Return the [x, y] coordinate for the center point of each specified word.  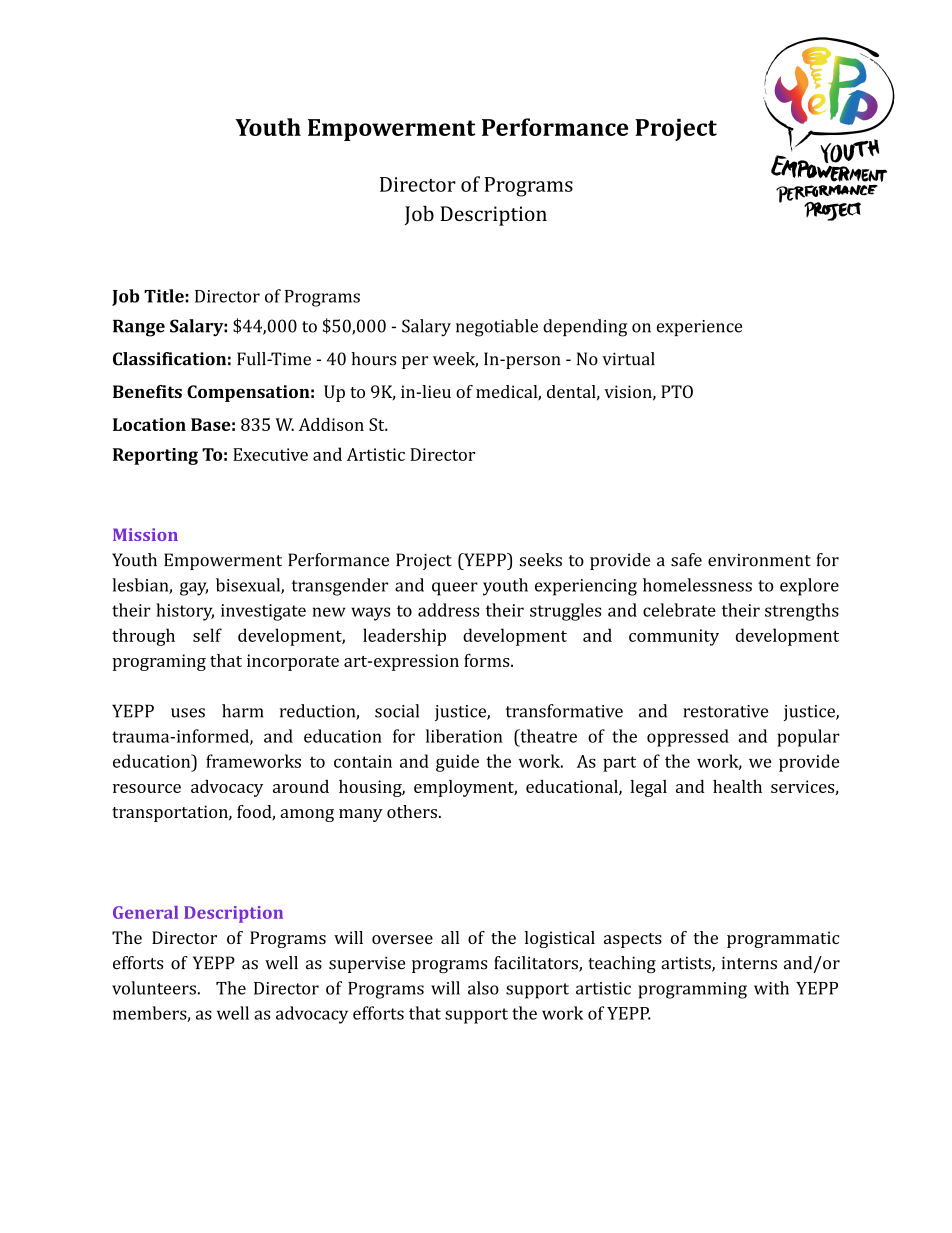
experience [699, 328]
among [307, 815]
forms [487, 660]
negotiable [497, 328]
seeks [541, 560]
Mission [145, 534]
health [737, 786]
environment [759, 560]
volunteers [154, 988]
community [674, 637]
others [412, 811]
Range [139, 328]
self [207, 635]
